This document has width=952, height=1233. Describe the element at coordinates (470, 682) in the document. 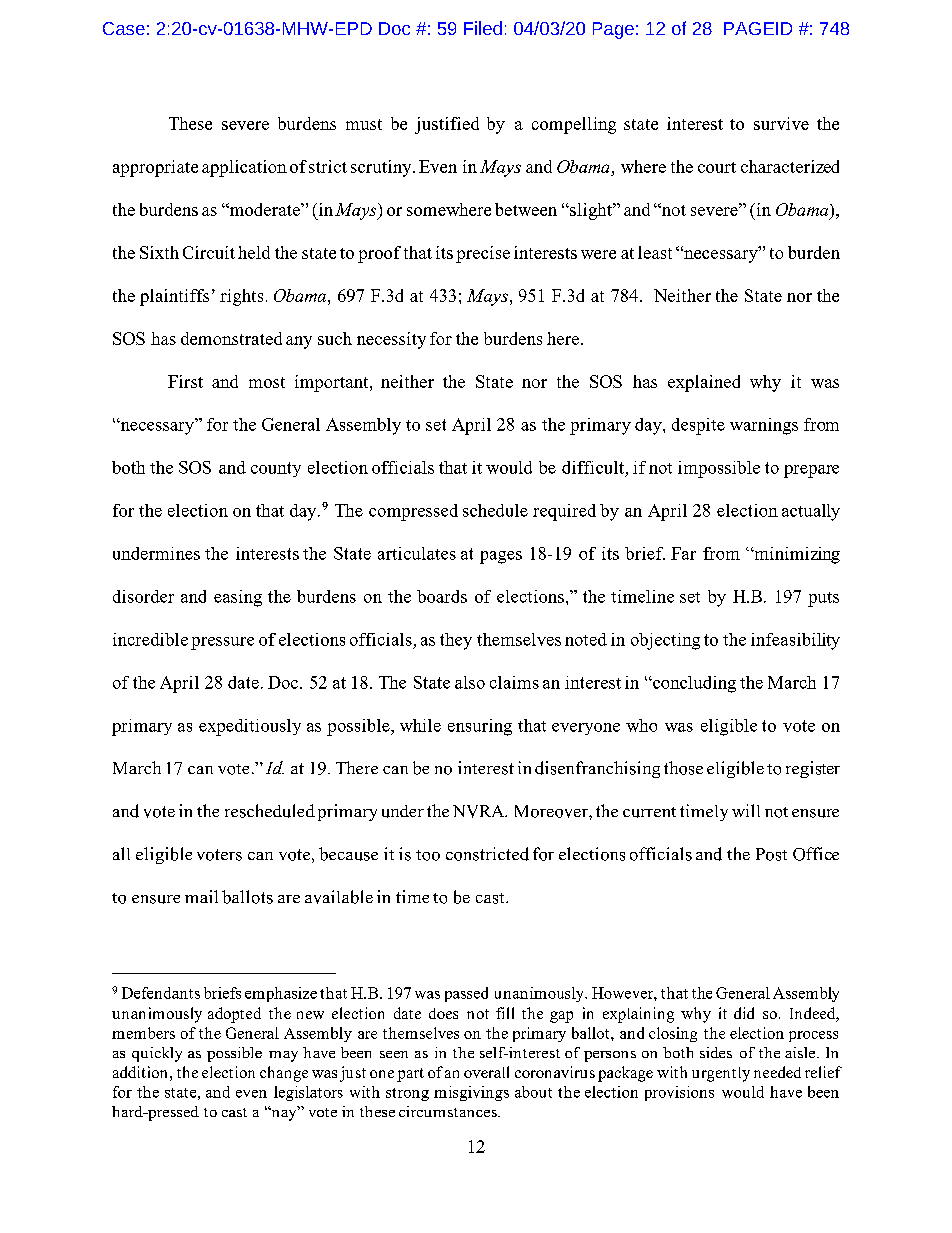

I see `also` at that location.
